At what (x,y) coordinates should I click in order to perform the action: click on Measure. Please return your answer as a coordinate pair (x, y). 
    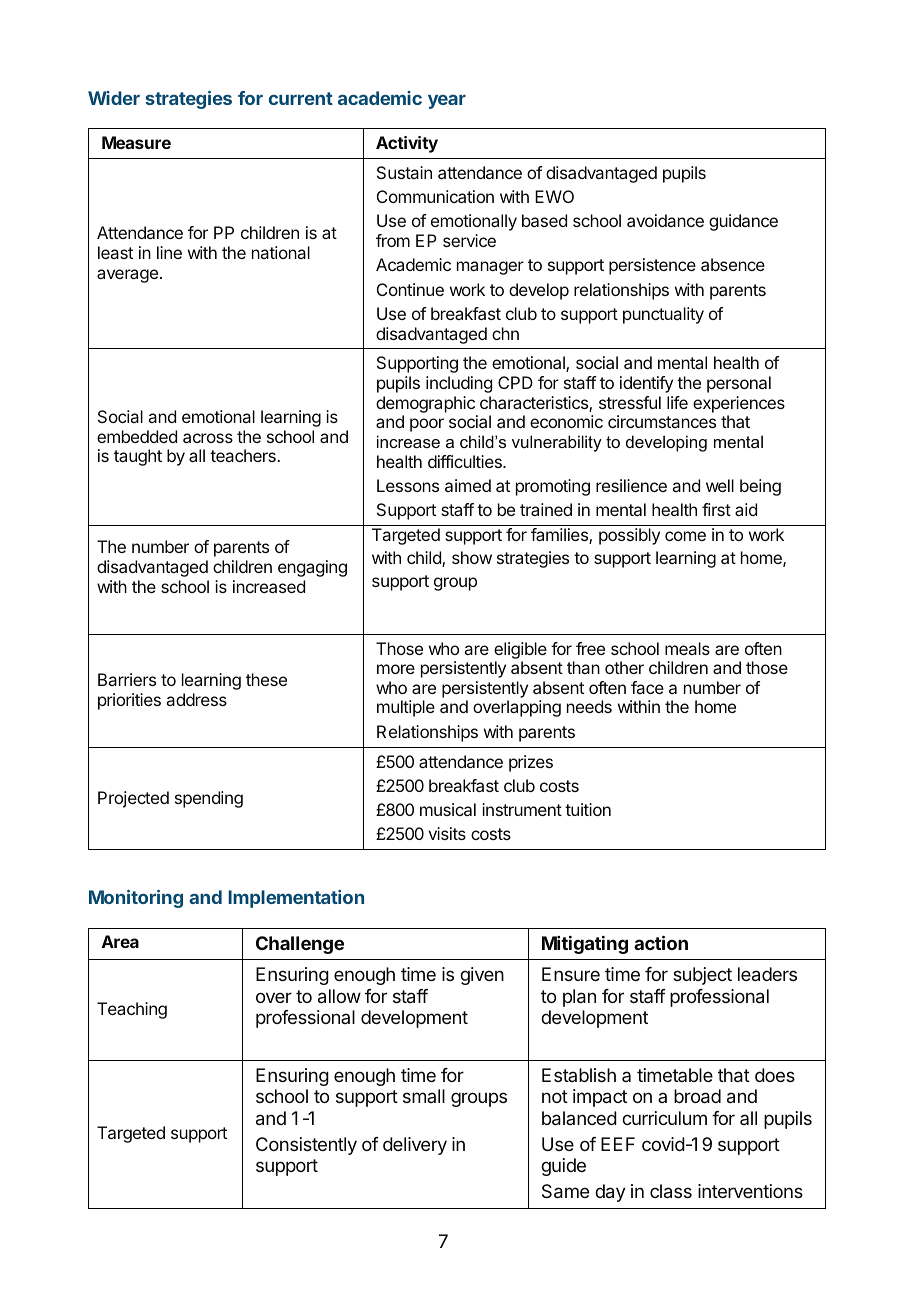
    Looking at the image, I should click on (136, 142).
